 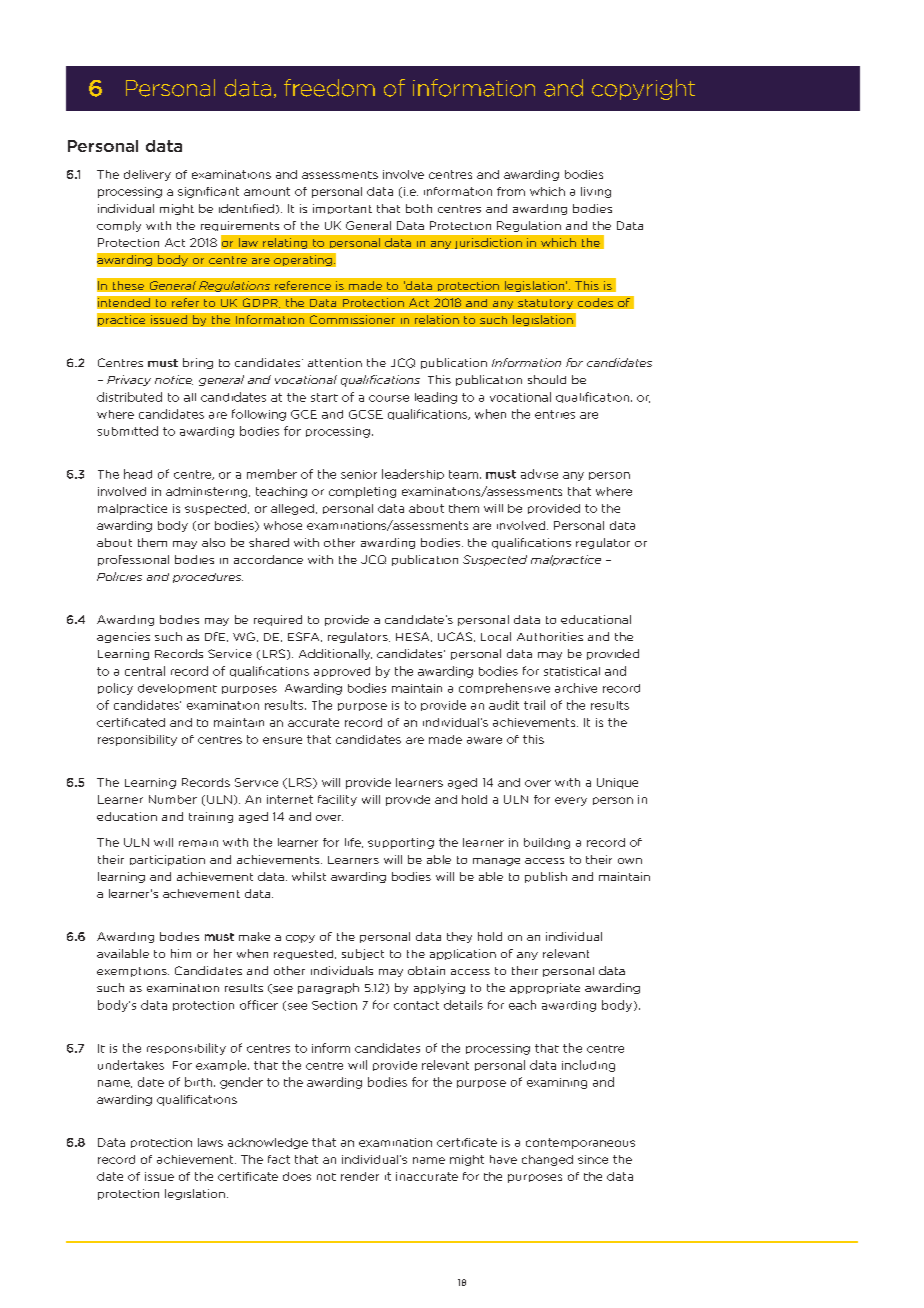 I want to click on freedom, so click(x=329, y=88).
